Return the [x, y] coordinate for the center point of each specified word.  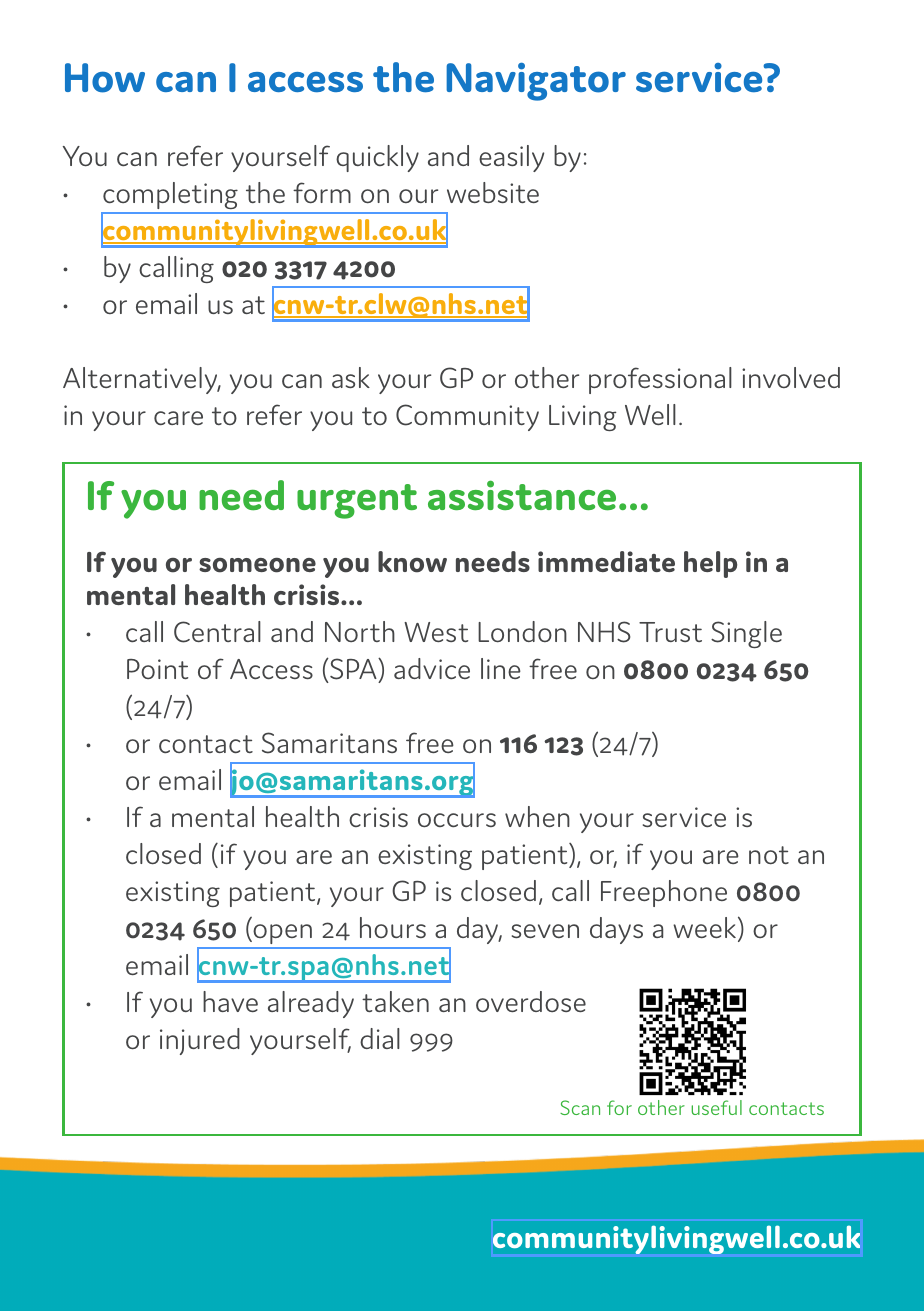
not [769, 855]
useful [716, 1107]
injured [200, 1041]
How [105, 78]
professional [660, 380]
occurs [457, 820]
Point [157, 669]
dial [380, 1038]
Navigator [536, 82]
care [178, 418]
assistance [522, 495]
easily [511, 158]
